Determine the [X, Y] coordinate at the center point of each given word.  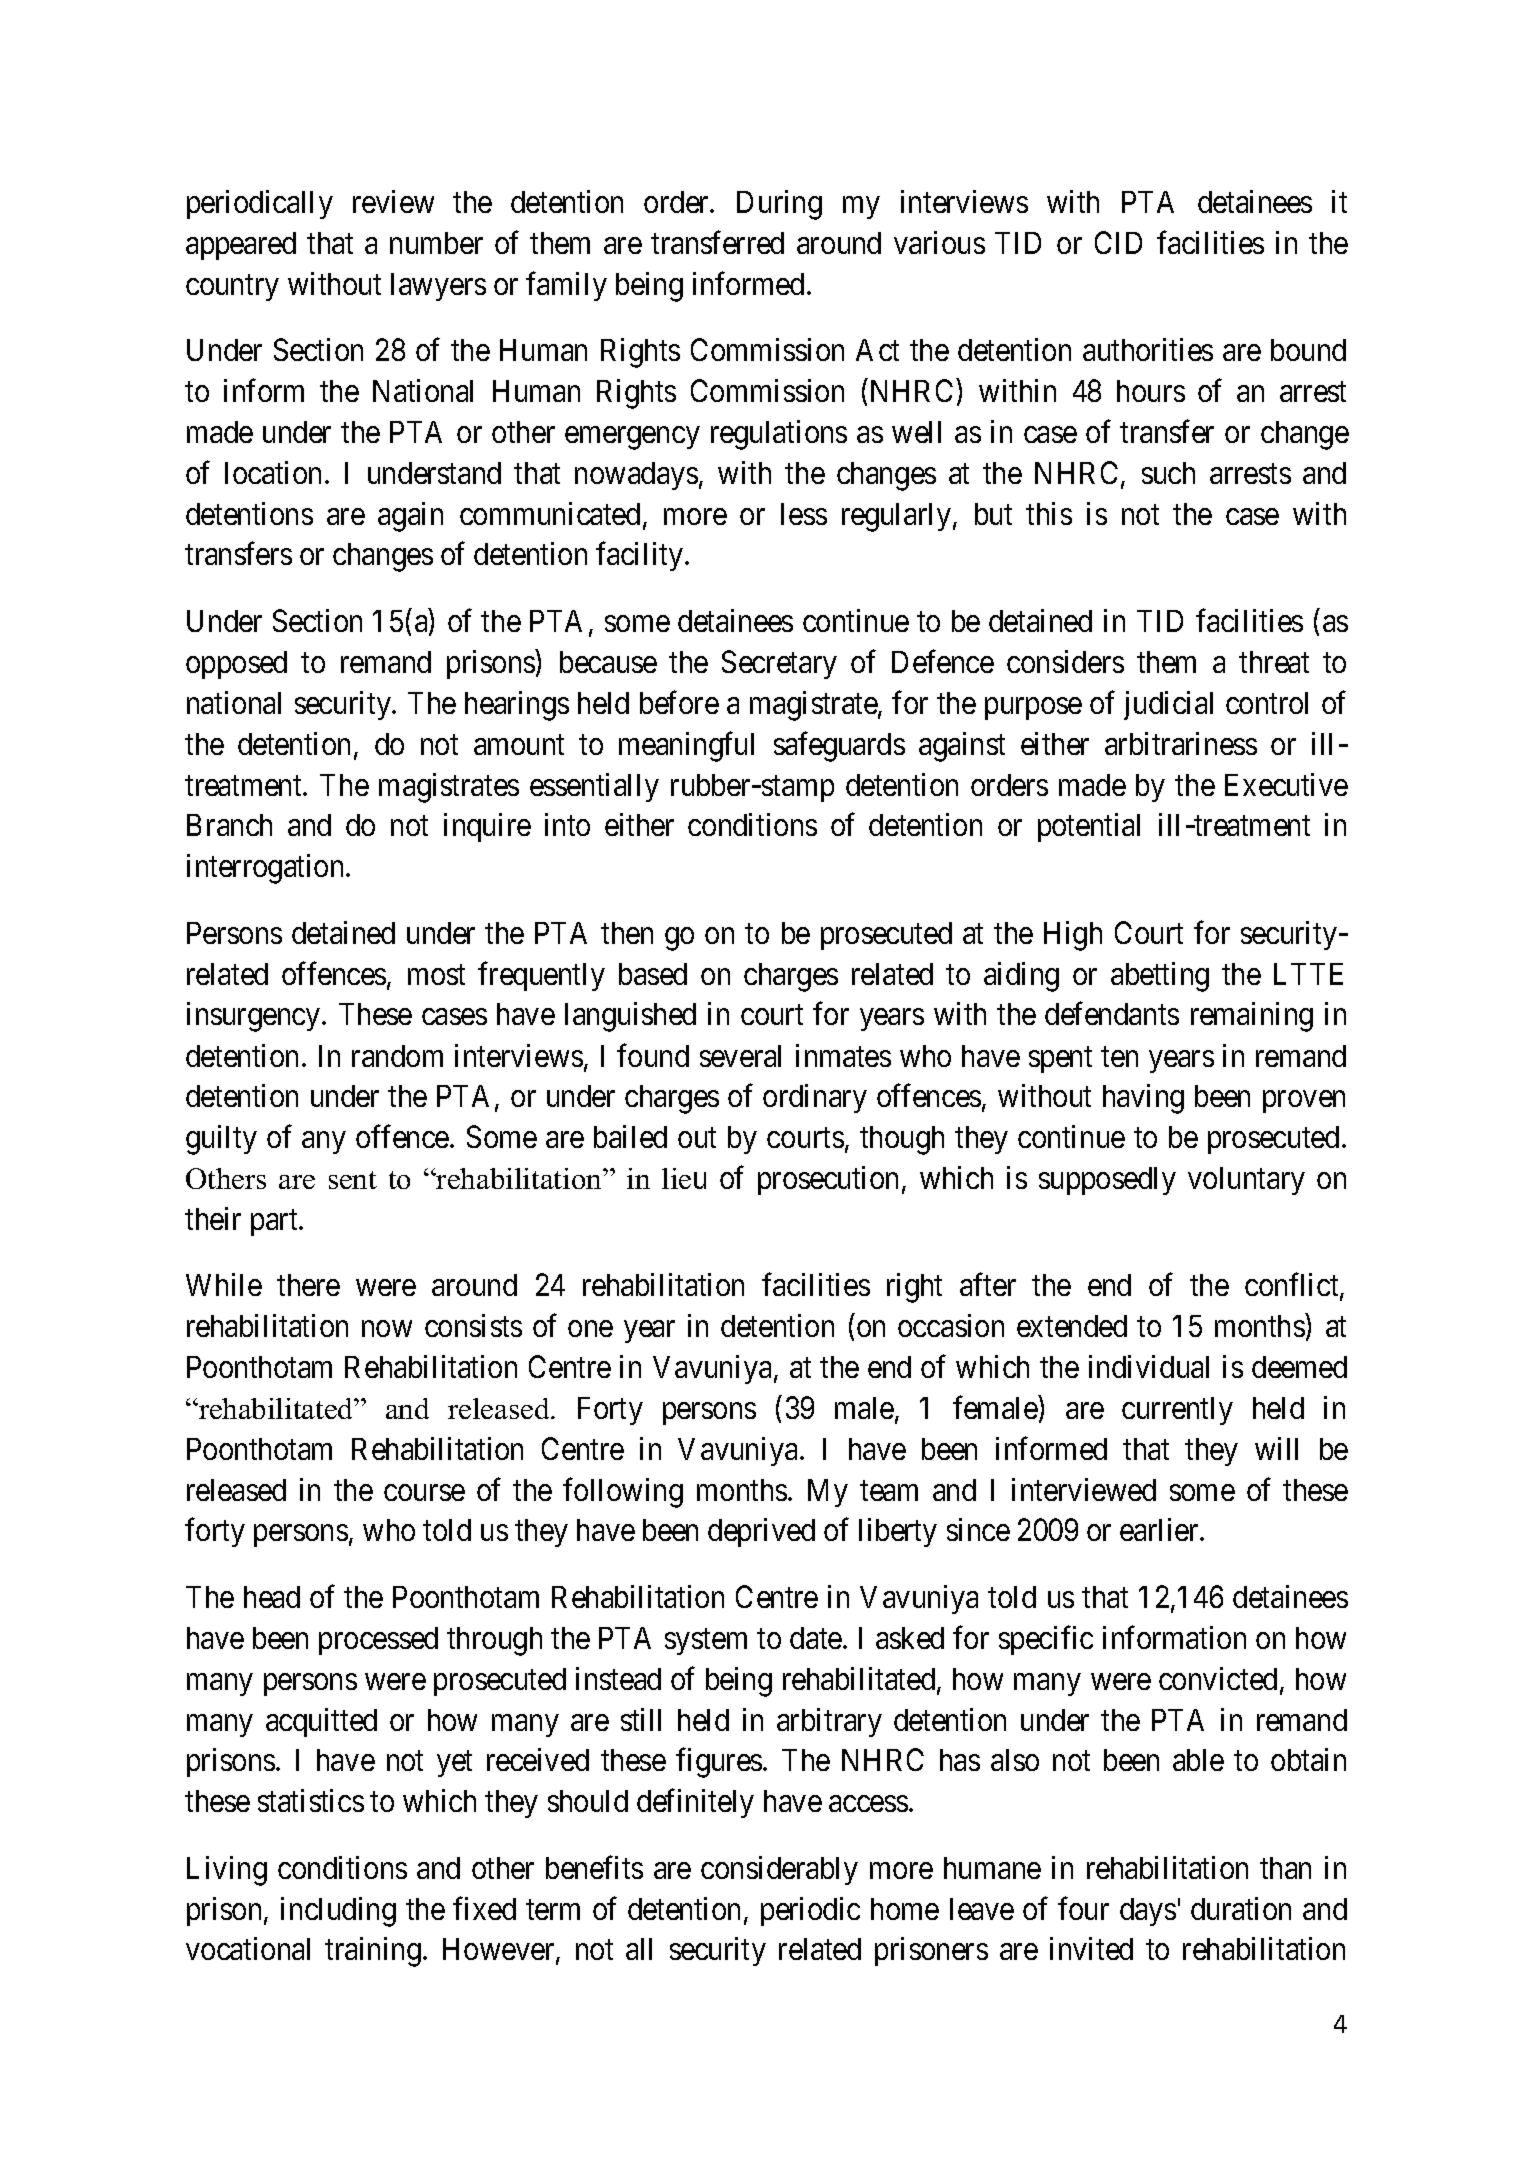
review [393, 201]
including [338, 1912]
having [1143, 1099]
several [740, 1056]
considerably [779, 1870]
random [397, 1056]
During [779, 205]
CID [1118, 242]
